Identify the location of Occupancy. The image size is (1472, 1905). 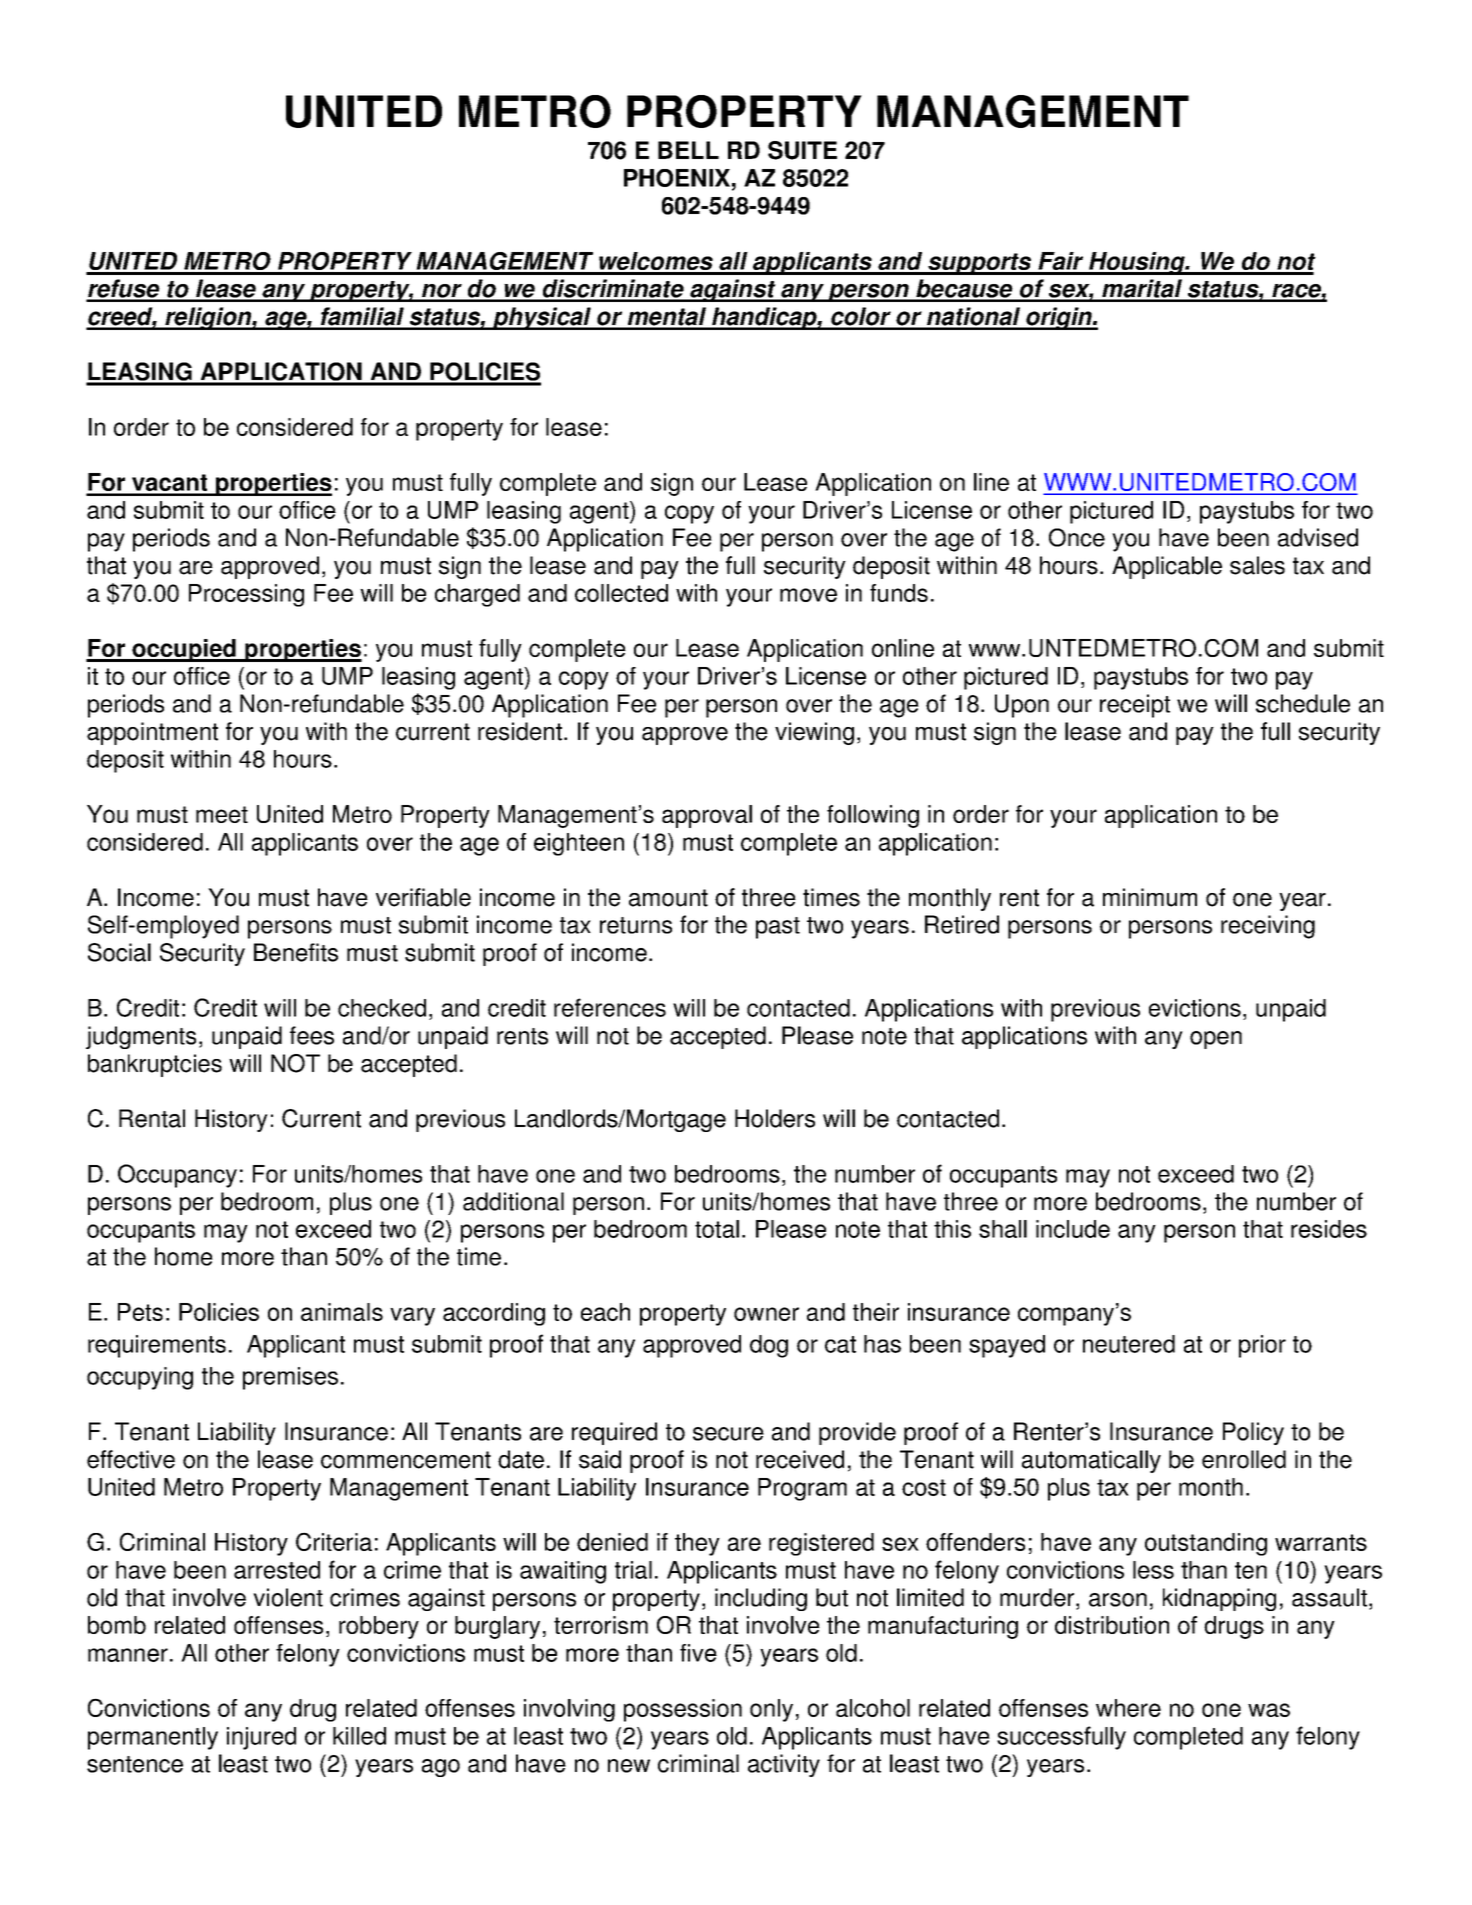
(177, 1176).
